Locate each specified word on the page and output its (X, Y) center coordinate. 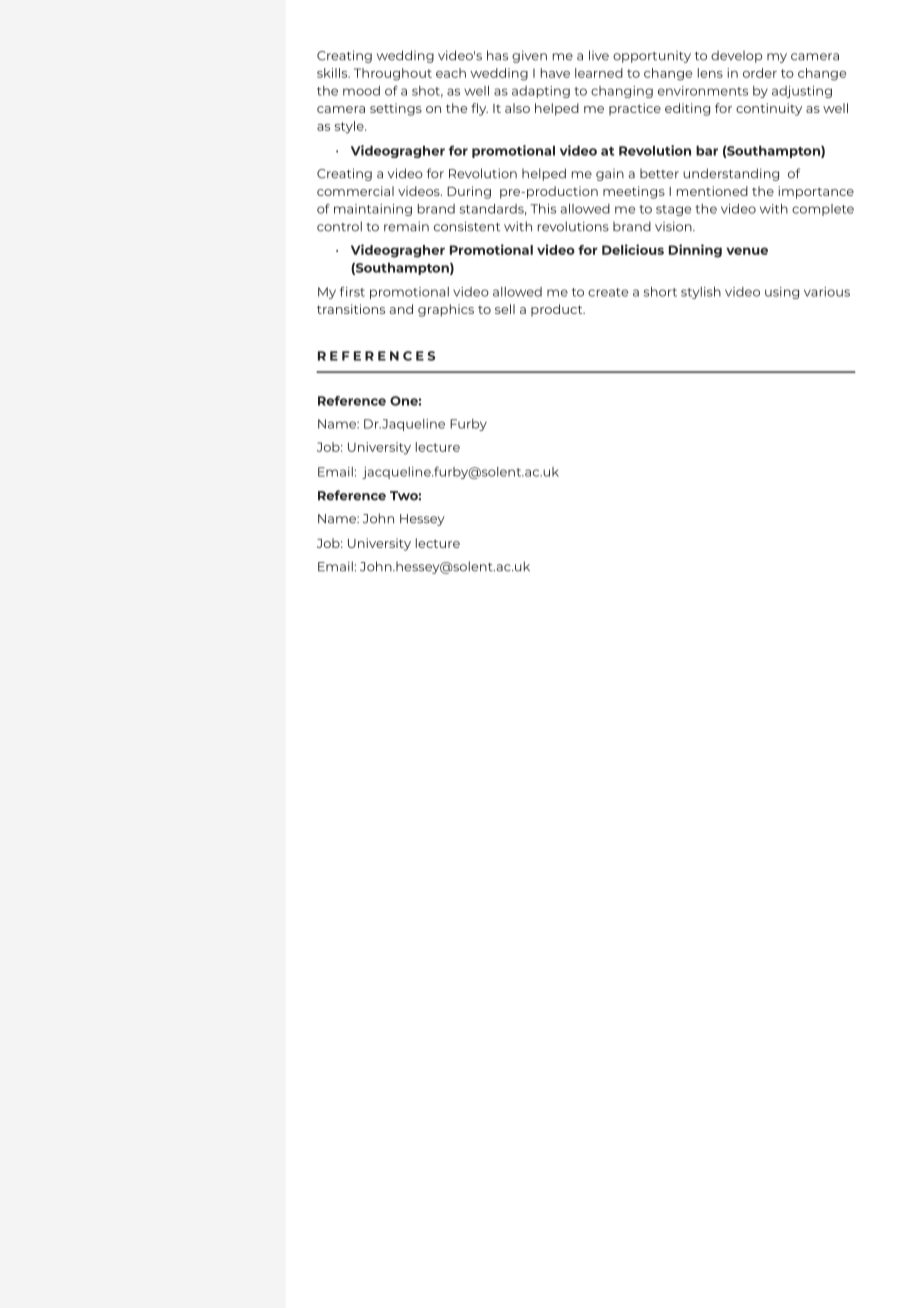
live (599, 55)
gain (610, 175)
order (760, 73)
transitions (351, 309)
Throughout (393, 74)
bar (707, 151)
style (350, 127)
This (543, 209)
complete (823, 210)
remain (406, 226)
